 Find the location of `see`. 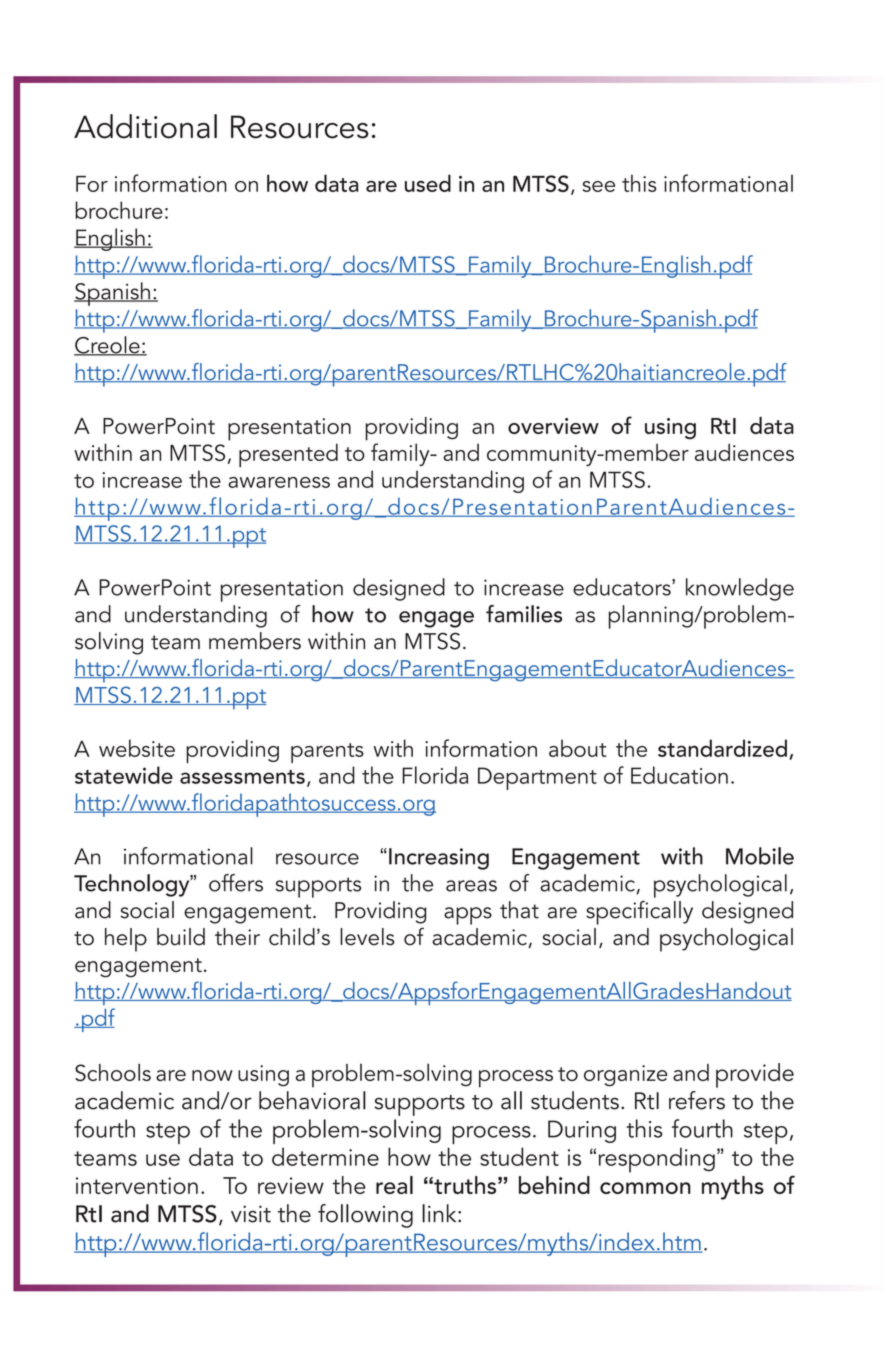

see is located at coordinates (599, 186).
